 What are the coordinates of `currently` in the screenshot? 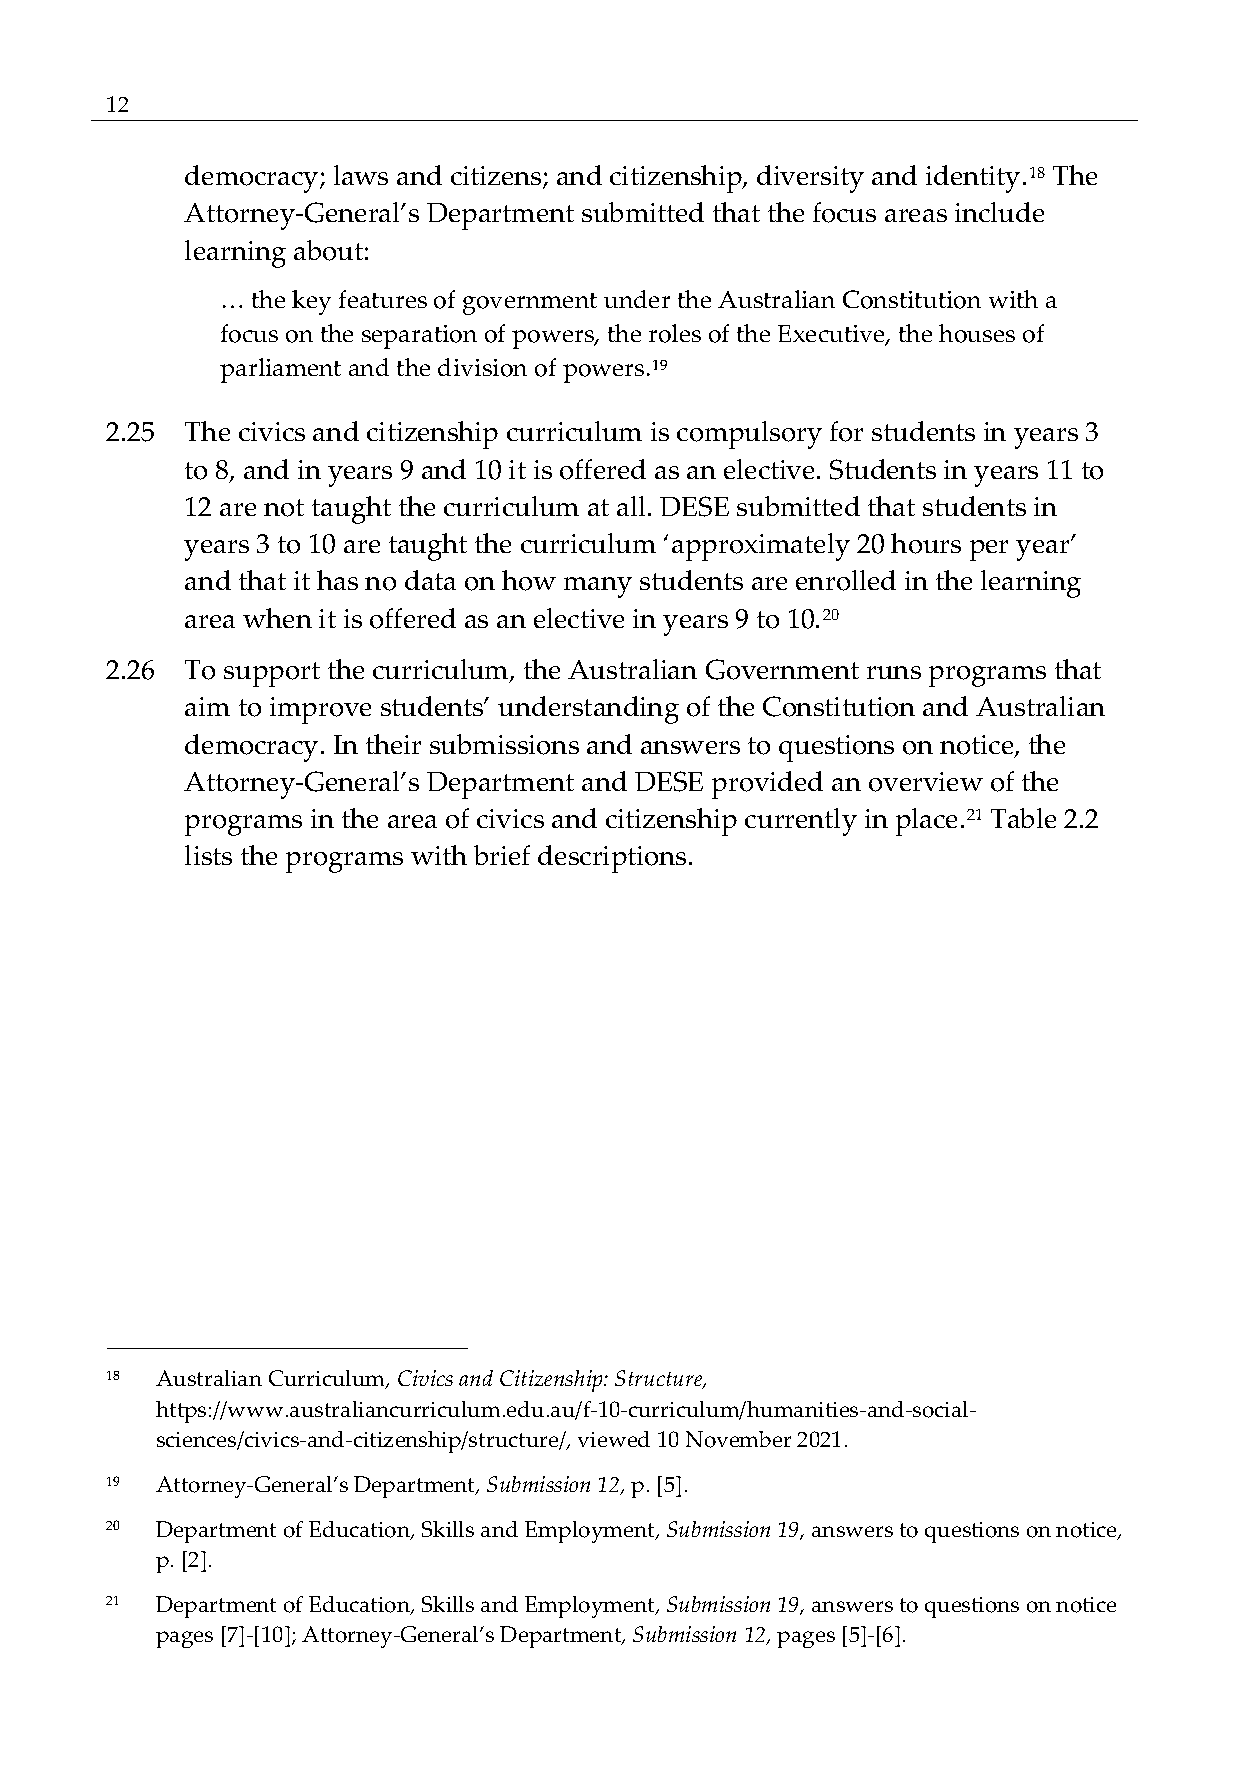 It's located at (801, 822).
